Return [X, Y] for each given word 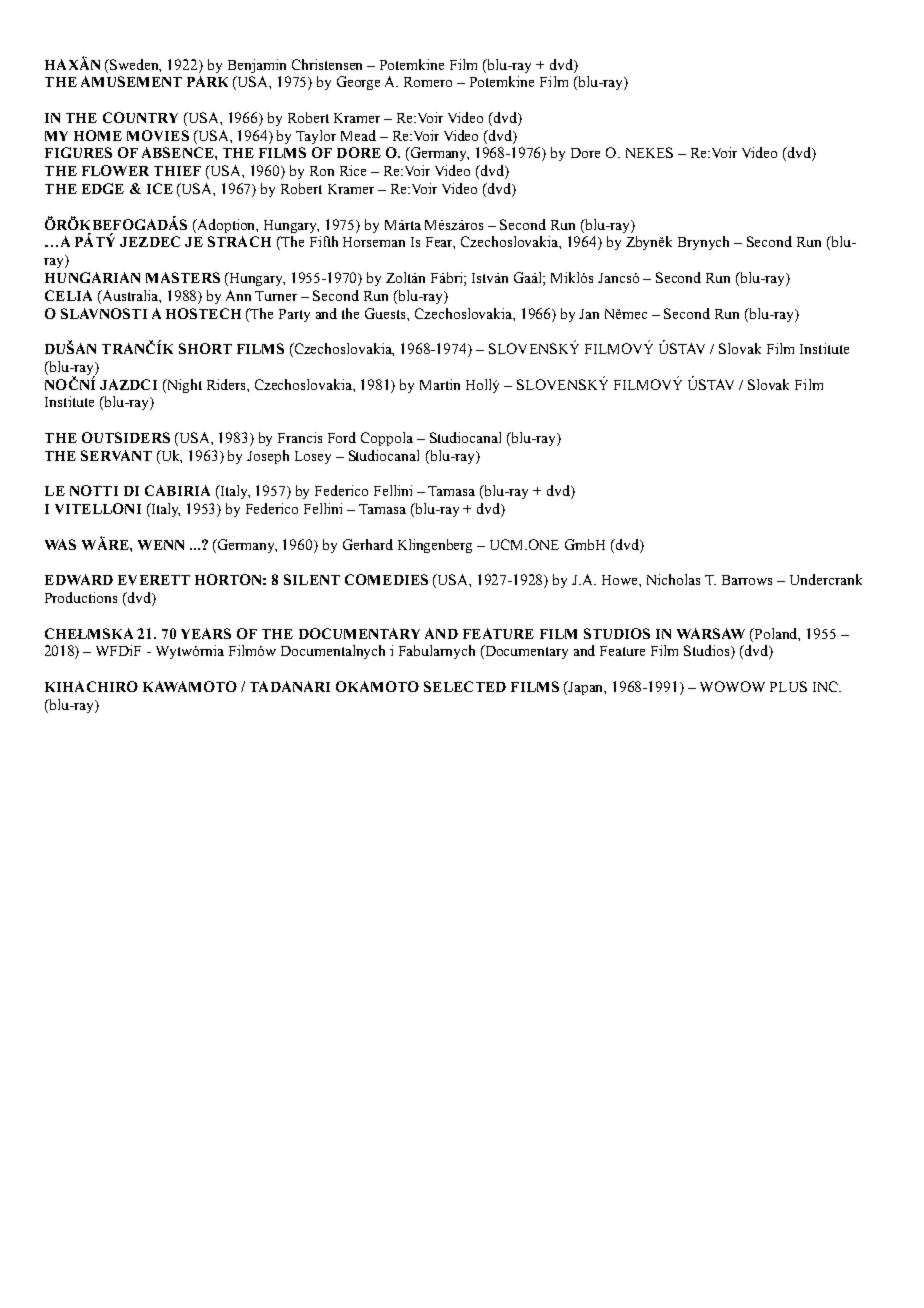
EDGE [103, 188]
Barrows [747, 580]
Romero [428, 82]
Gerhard [368, 544]
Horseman [374, 242]
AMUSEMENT [131, 81]
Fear [440, 243]
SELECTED [465, 686]
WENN [161, 545]
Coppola [387, 439]
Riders [227, 384]
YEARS [206, 633]
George [358, 83]
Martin [440, 384]
